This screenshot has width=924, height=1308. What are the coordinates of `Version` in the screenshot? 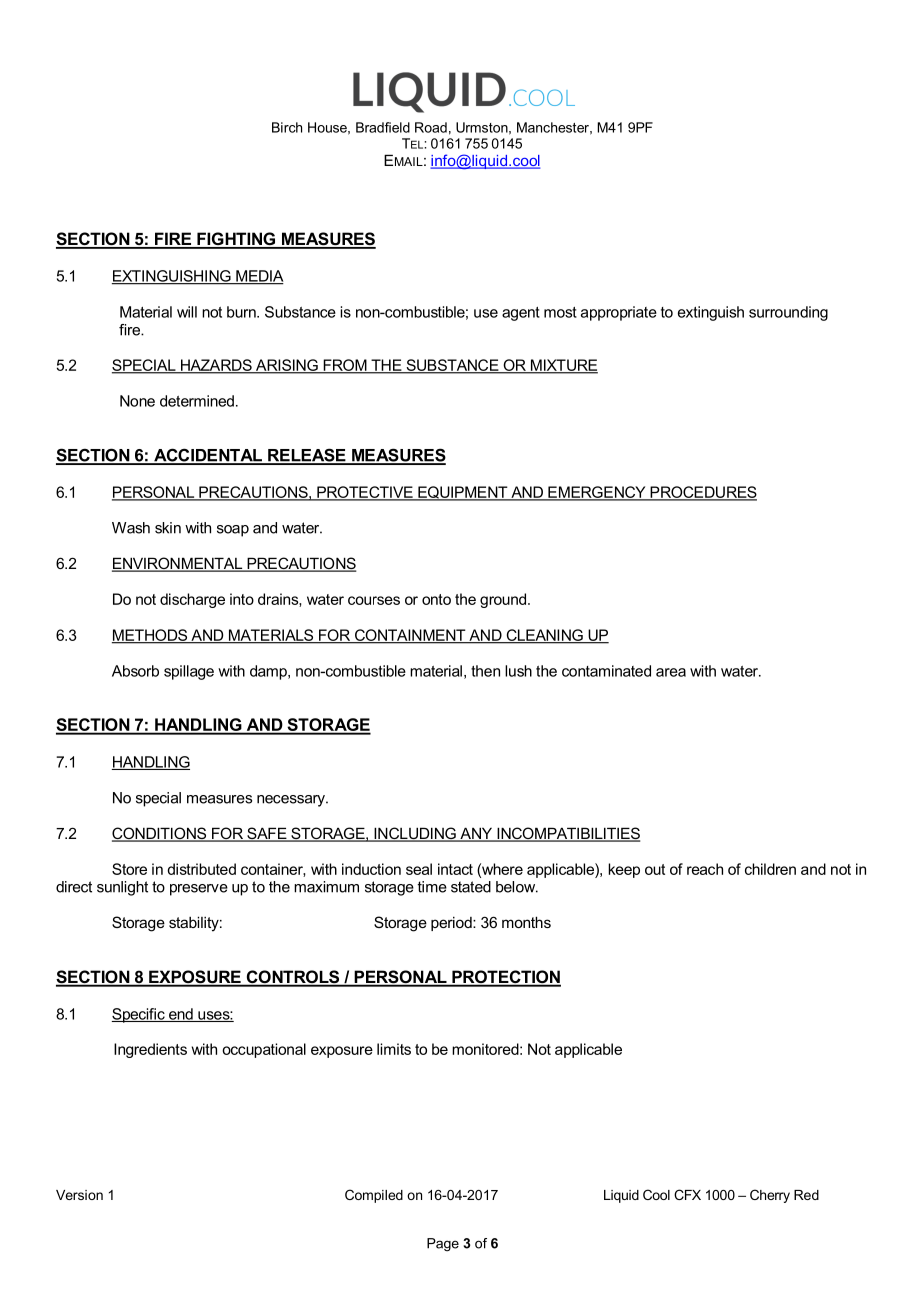 It's located at (79, 1195).
